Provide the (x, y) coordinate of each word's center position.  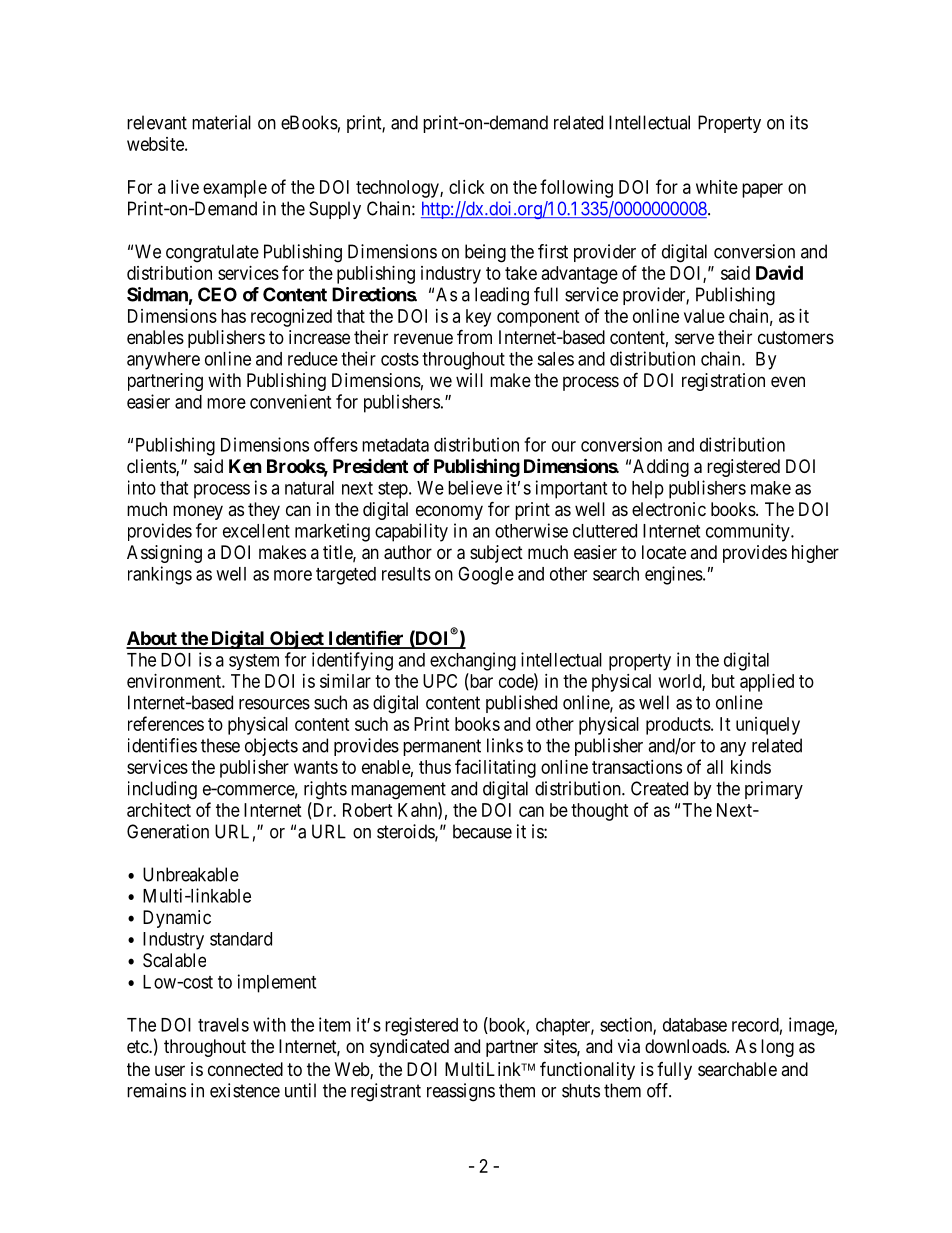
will (469, 380)
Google (486, 575)
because (482, 831)
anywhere (163, 361)
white (717, 187)
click (467, 187)
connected (245, 1069)
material (221, 122)
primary (774, 790)
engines (674, 575)
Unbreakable (191, 874)
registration (723, 382)
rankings (160, 575)
